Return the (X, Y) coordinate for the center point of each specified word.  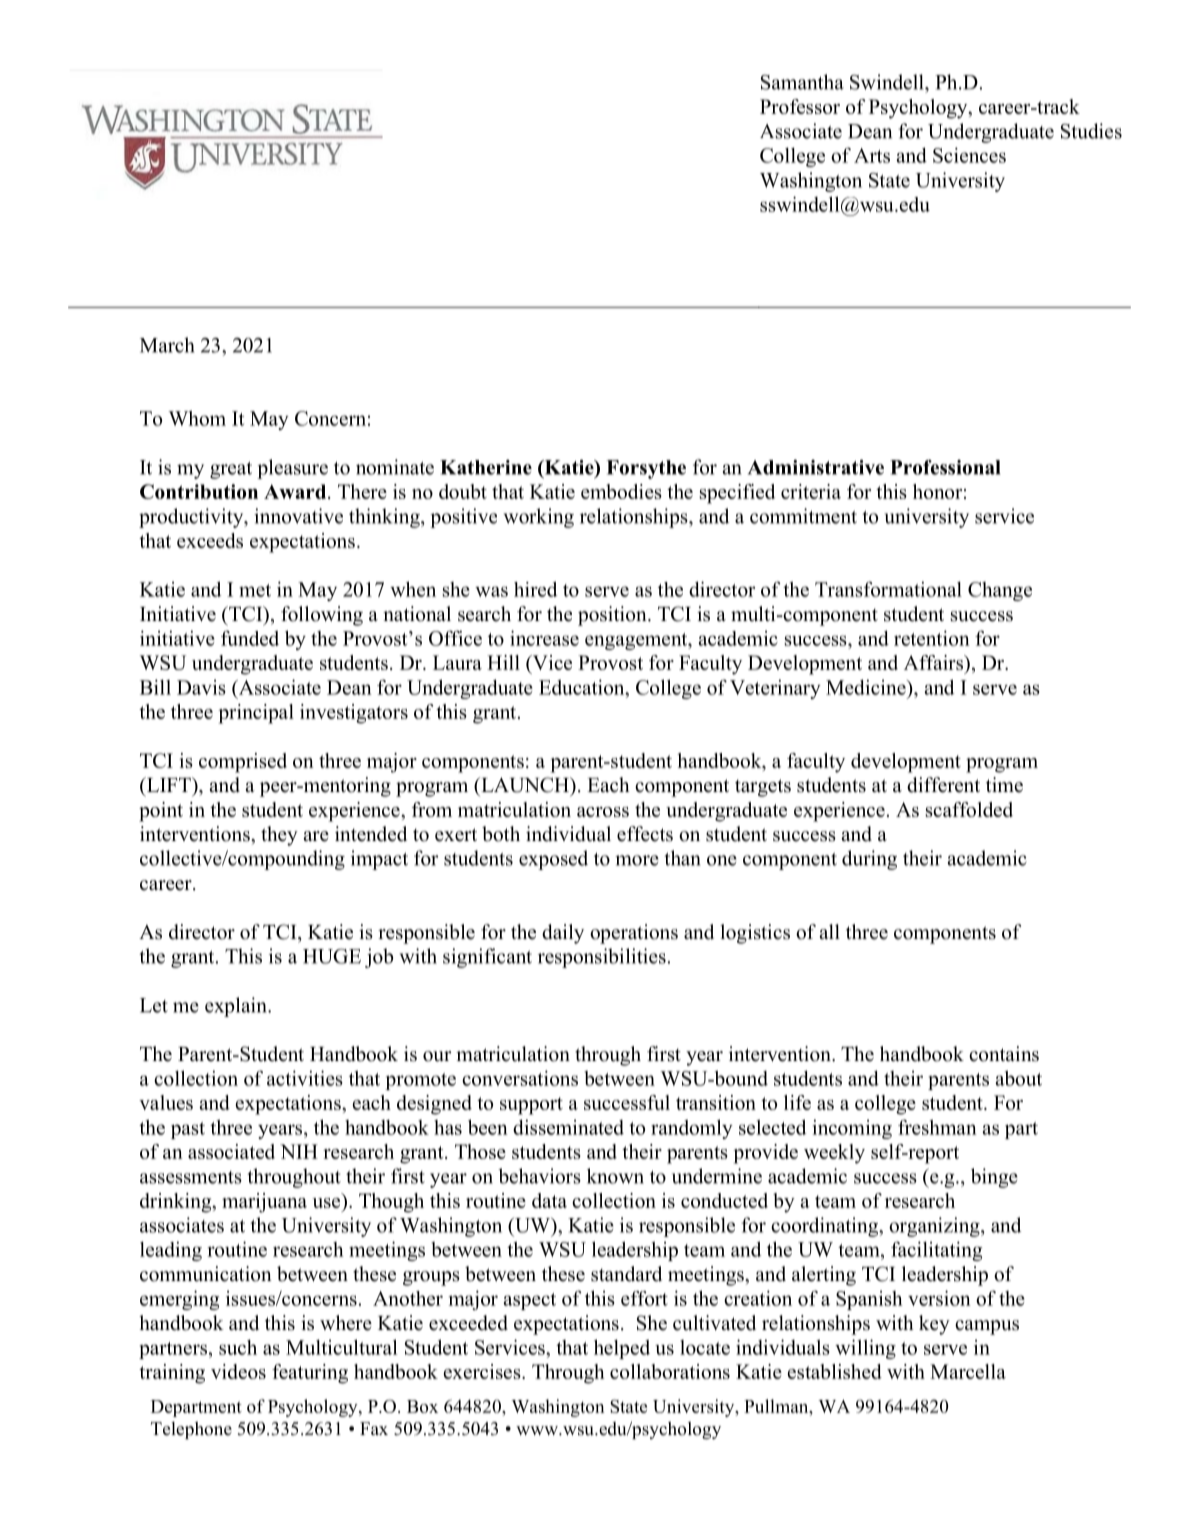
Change (1000, 591)
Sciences (969, 155)
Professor (800, 106)
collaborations (670, 1371)
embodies (621, 491)
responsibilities (602, 958)
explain (237, 1007)
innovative (298, 516)
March (167, 345)
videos (238, 1371)
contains (1004, 1054)
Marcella (968, 1371)
